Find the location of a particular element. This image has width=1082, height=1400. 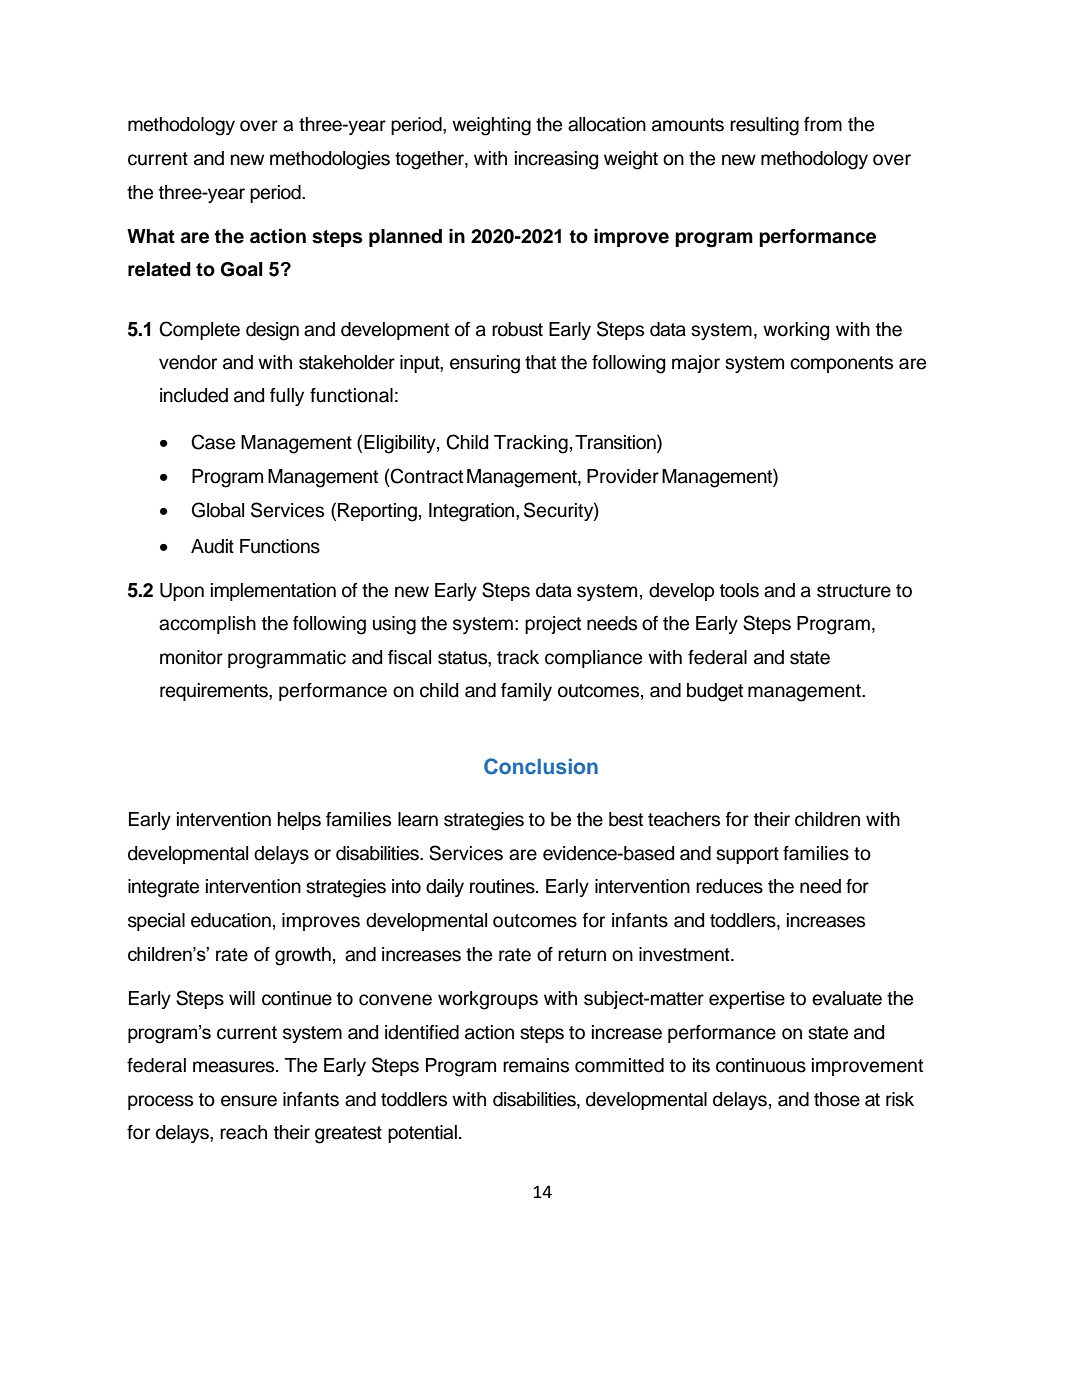

structure is located at coordinates (854, 591).
